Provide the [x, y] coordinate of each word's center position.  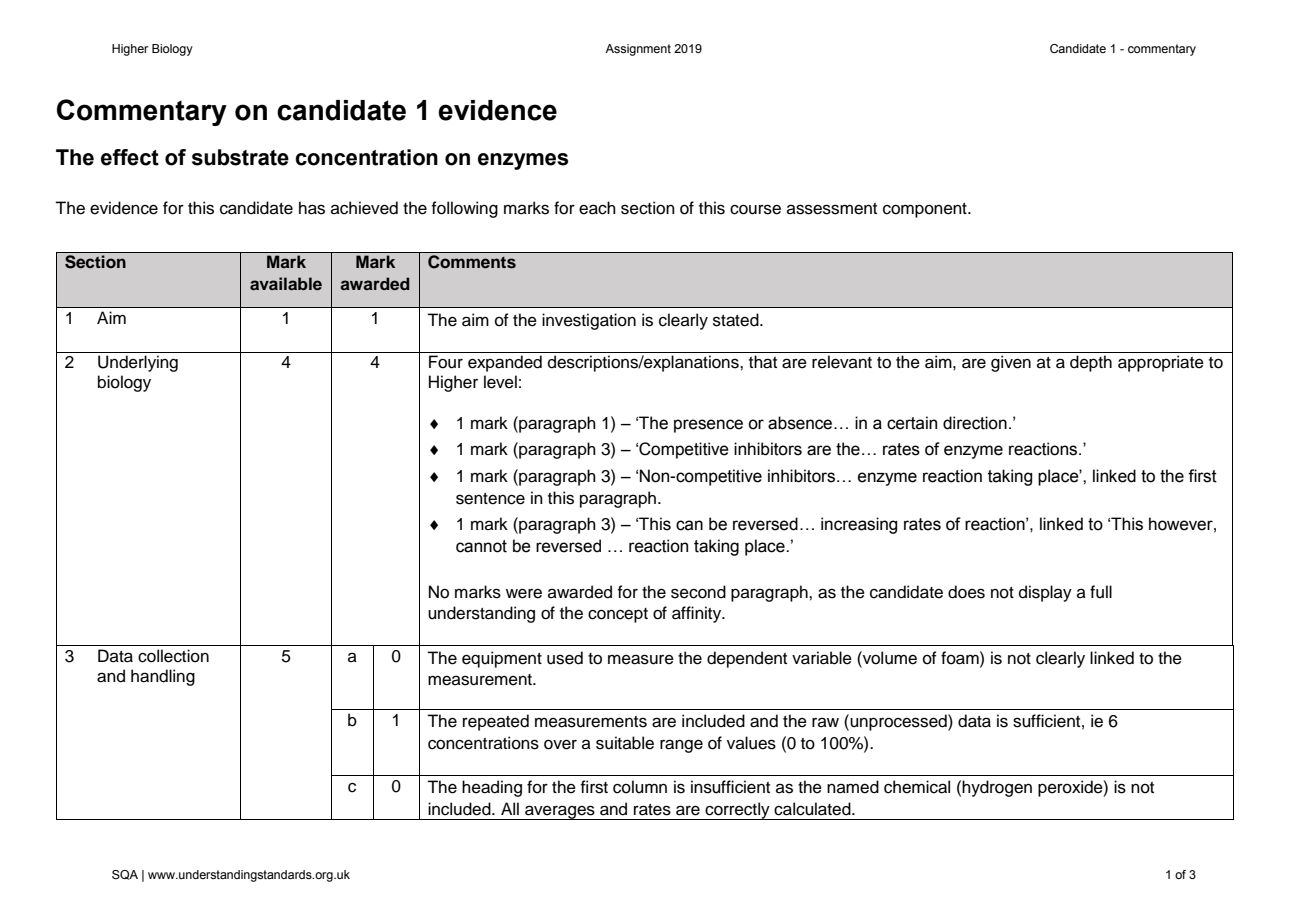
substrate [240, 157]
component [926, 210]
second [698, 592]
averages [560, 812]
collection [173, 656]
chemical [917, 787]
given [1011, 363]
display [1045, 593]
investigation [589, 321]
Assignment [638, 50]
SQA [125, 875]
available [286, 283]
